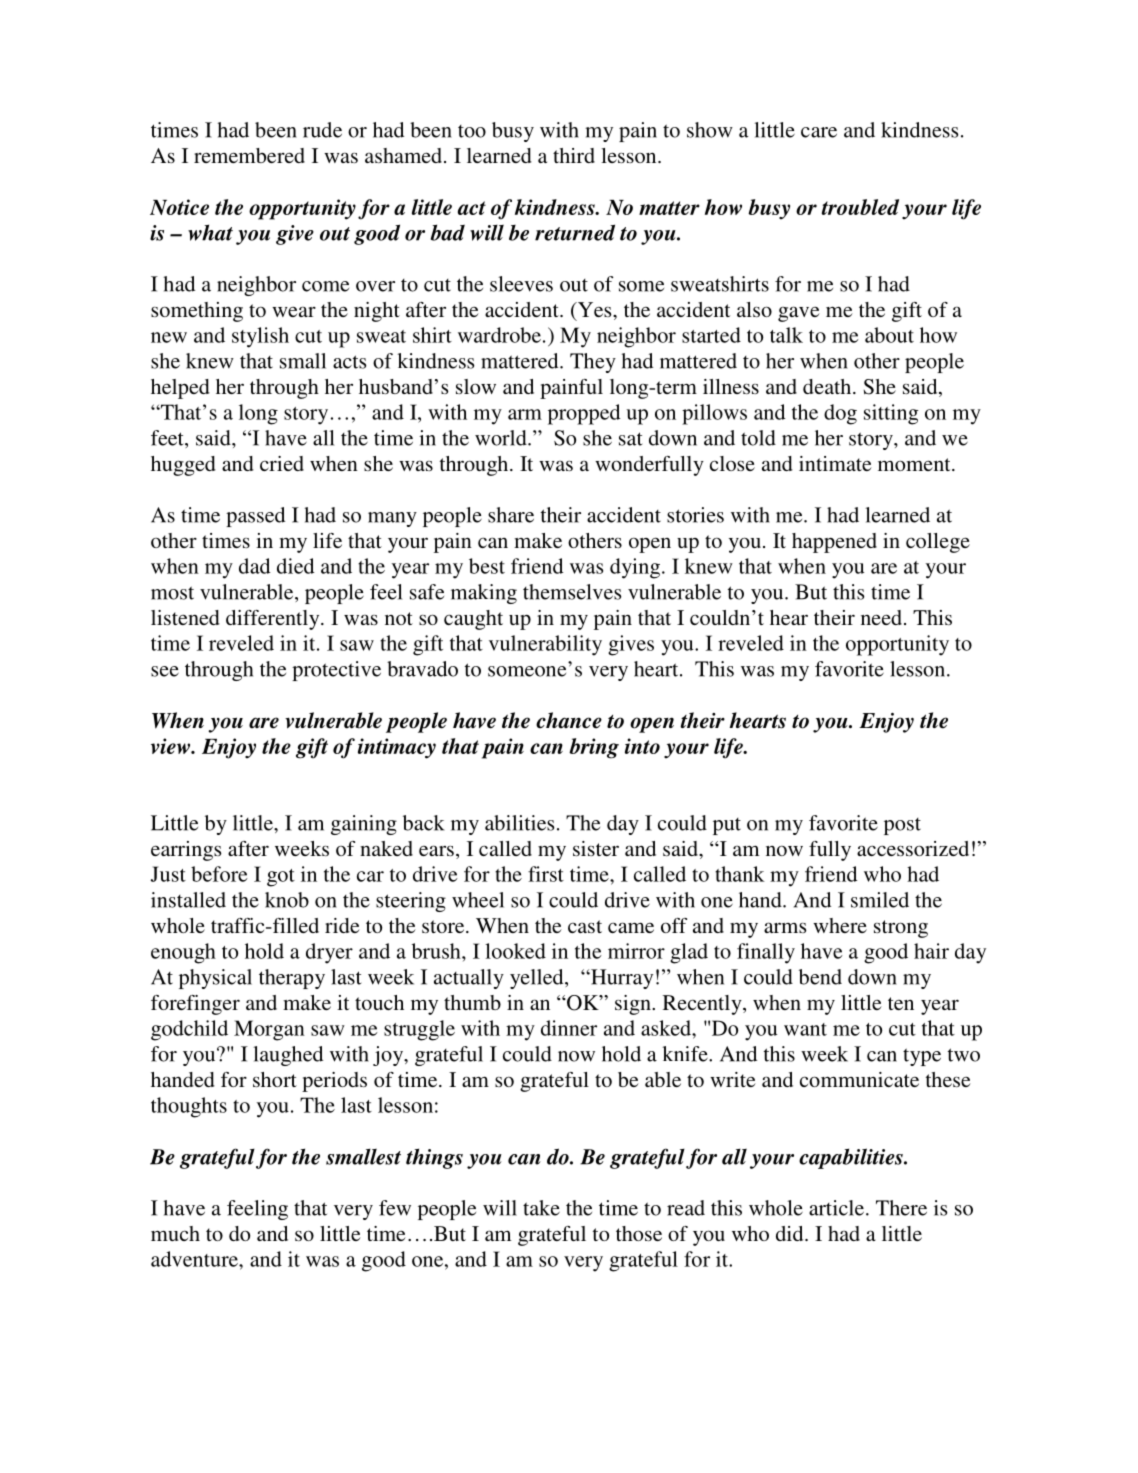 The image size is (1138, 1473). What do you see at coordinates (538, 979) in the screenshot?
I see `yelled` at bounding box center [538, 979].
